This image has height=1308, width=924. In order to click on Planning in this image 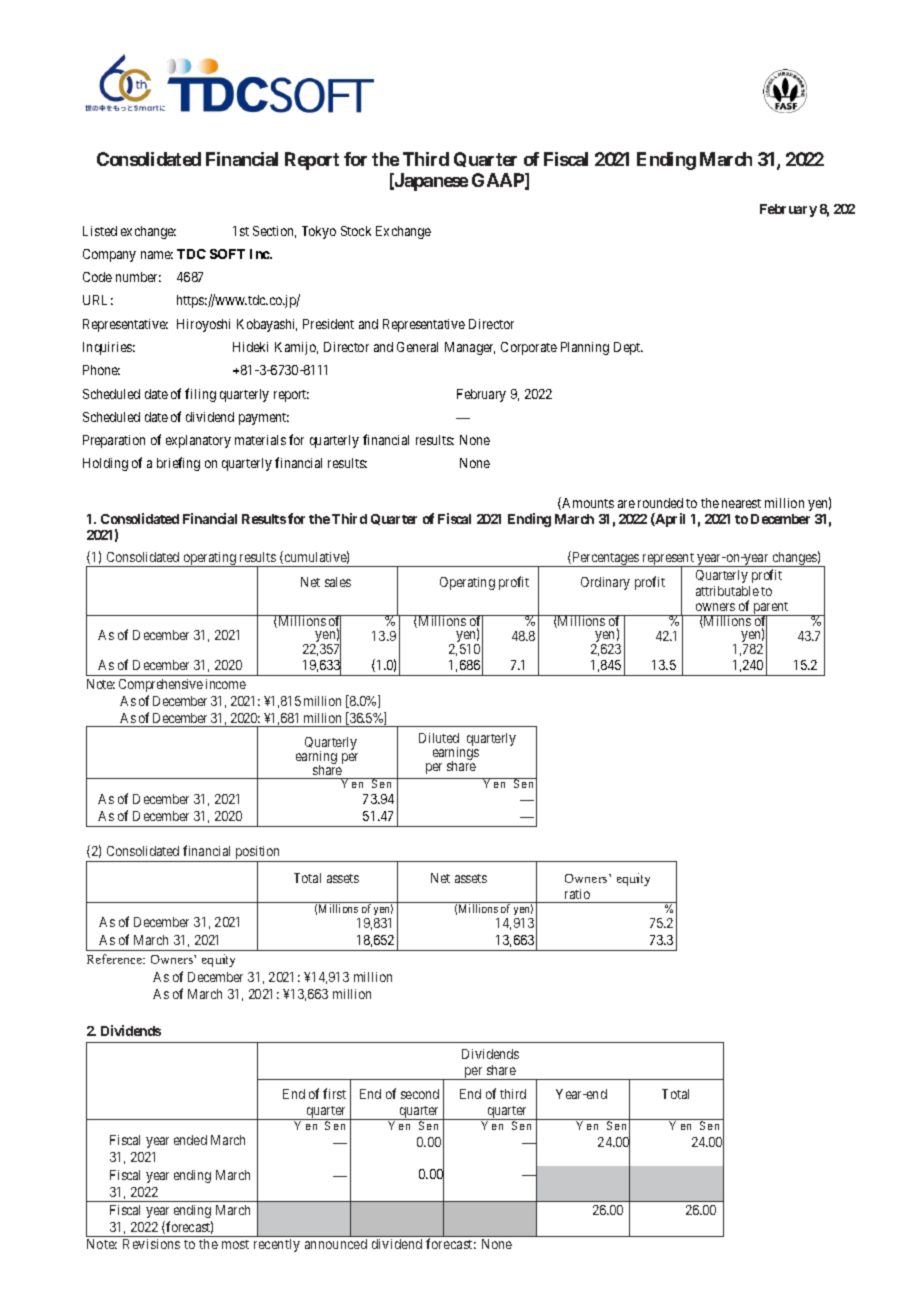, I will do `click(585, 348)`.
